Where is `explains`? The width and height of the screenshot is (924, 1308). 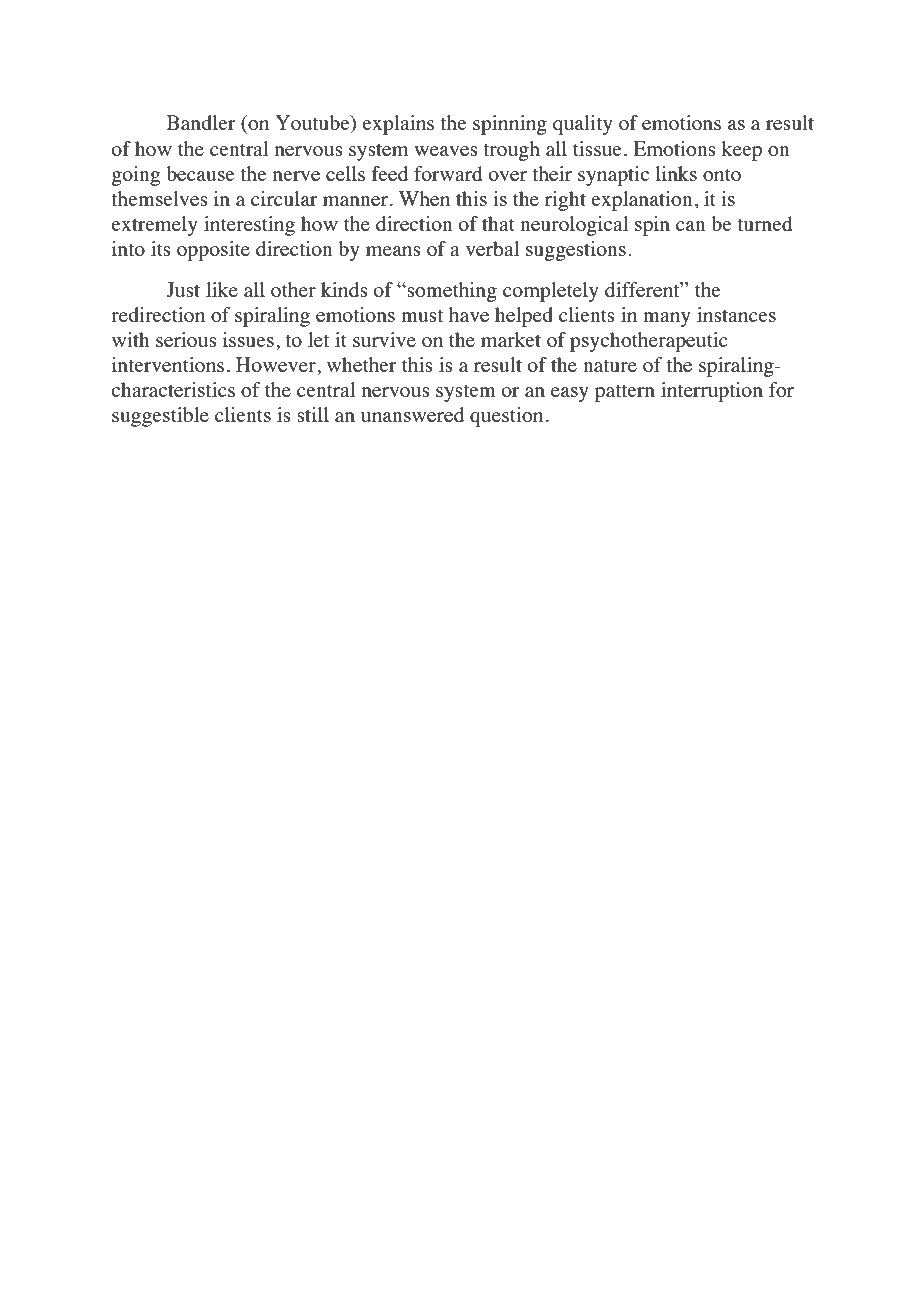 explains is located at coordinates (398, 125).
